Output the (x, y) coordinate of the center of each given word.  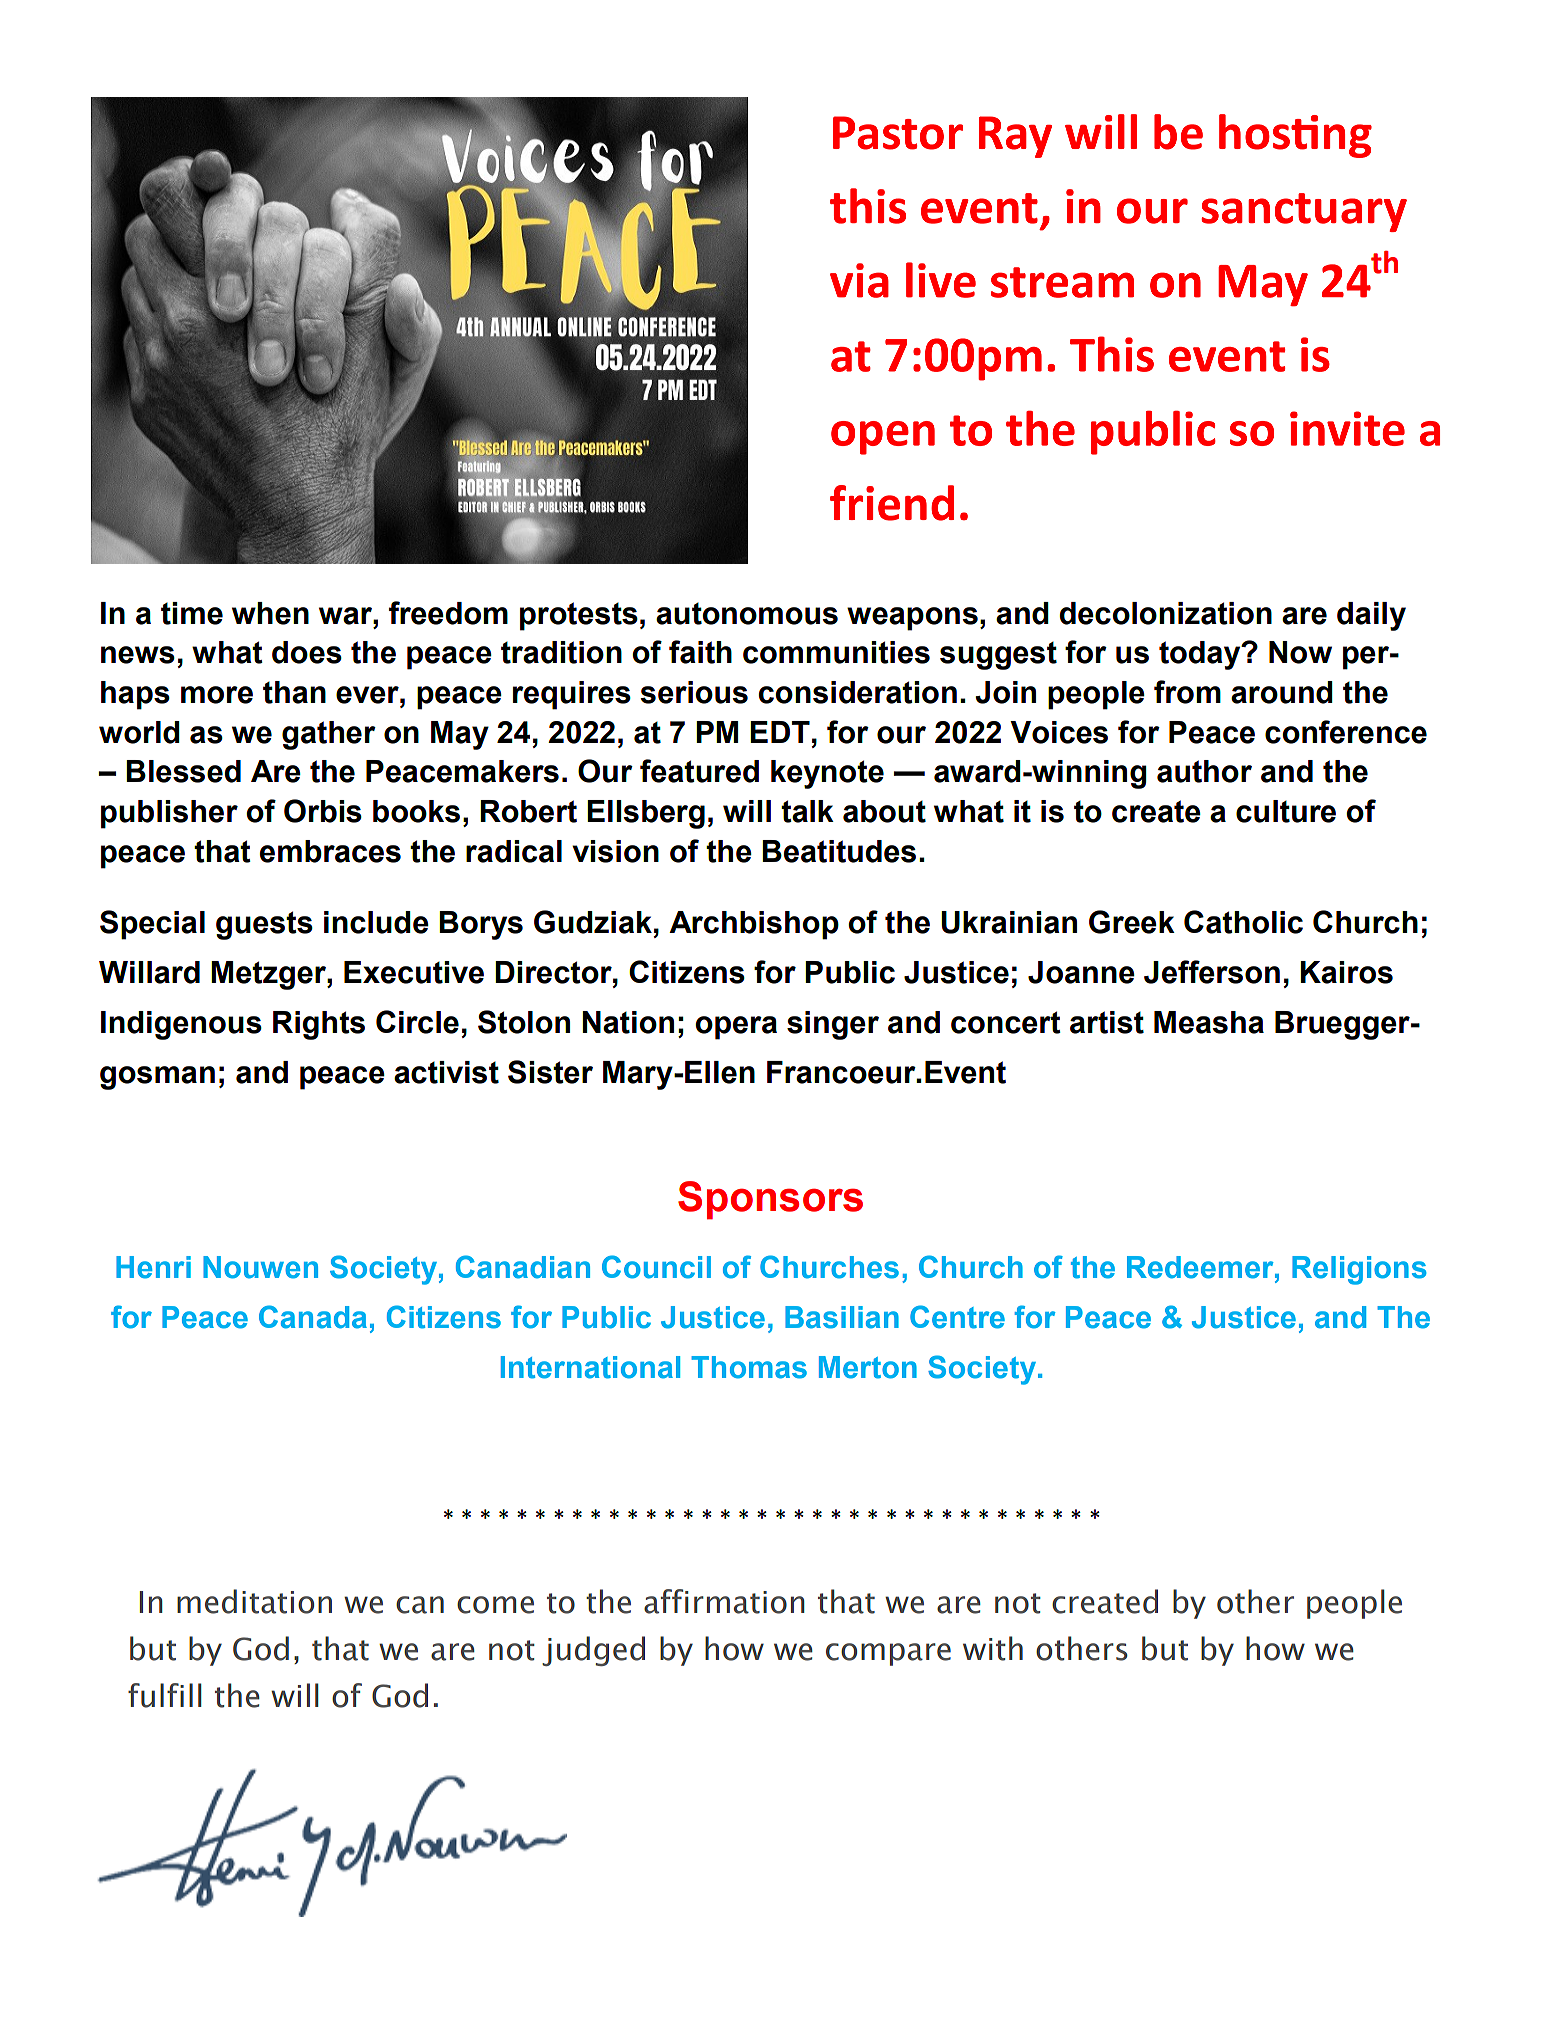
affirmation (724, 1601)
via (859, 280)
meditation (254, 1601)
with (993, 1648)
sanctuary (1304, 212)
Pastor (898, 133)
